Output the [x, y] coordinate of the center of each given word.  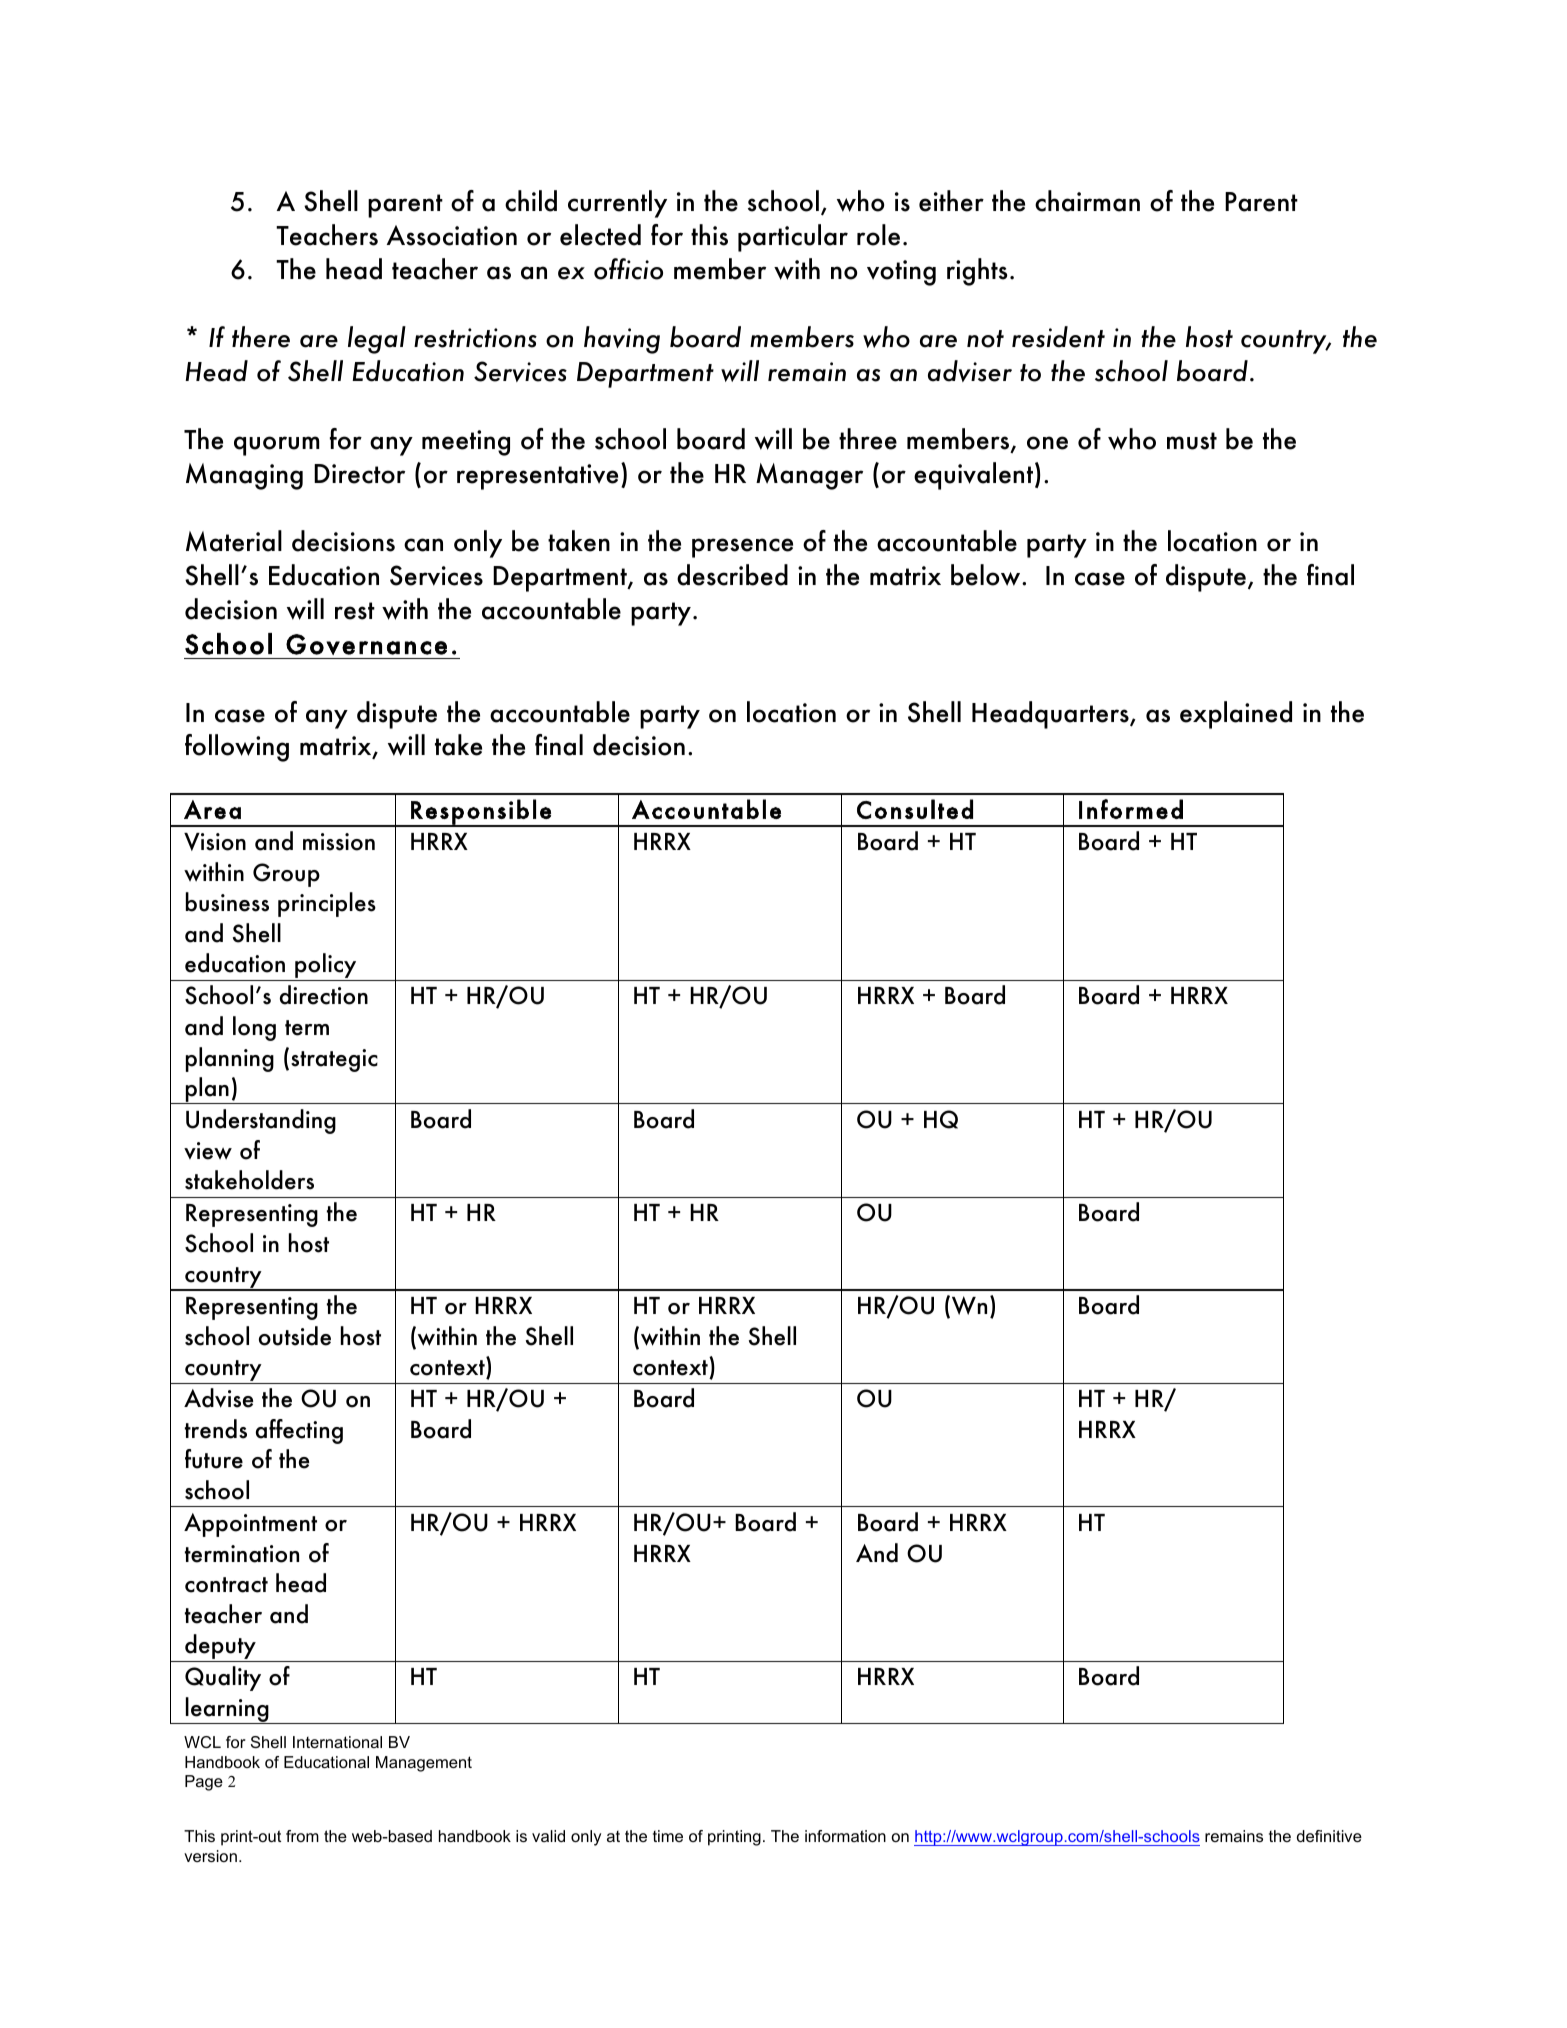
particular [793, 238]
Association [452, 235]
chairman [1087, 201]
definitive [1329, 1836]
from [302, 1836]
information [845, 1836]
